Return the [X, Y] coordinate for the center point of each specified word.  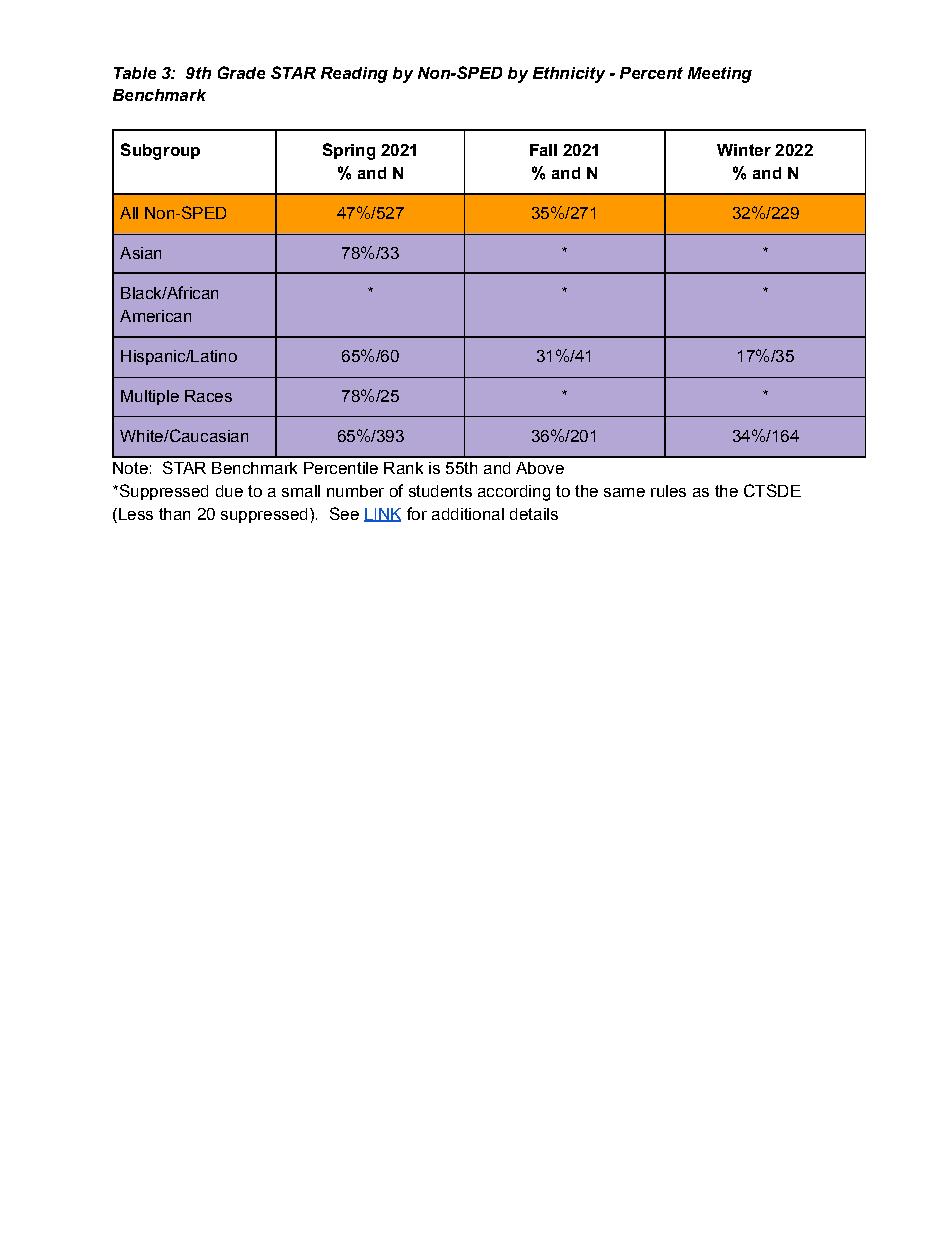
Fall [543, 150]
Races [208, 396]
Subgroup [160, 151]
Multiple [150, 397]
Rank [403, 468]
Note [130, 468]
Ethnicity [569, 75]
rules [668, 491]
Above [540, 468]
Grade [241, 72]
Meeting [720, 75]
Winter [744, 150]
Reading [354, 75]
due [229, 491]
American [155, 316]
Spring [349, 151]
